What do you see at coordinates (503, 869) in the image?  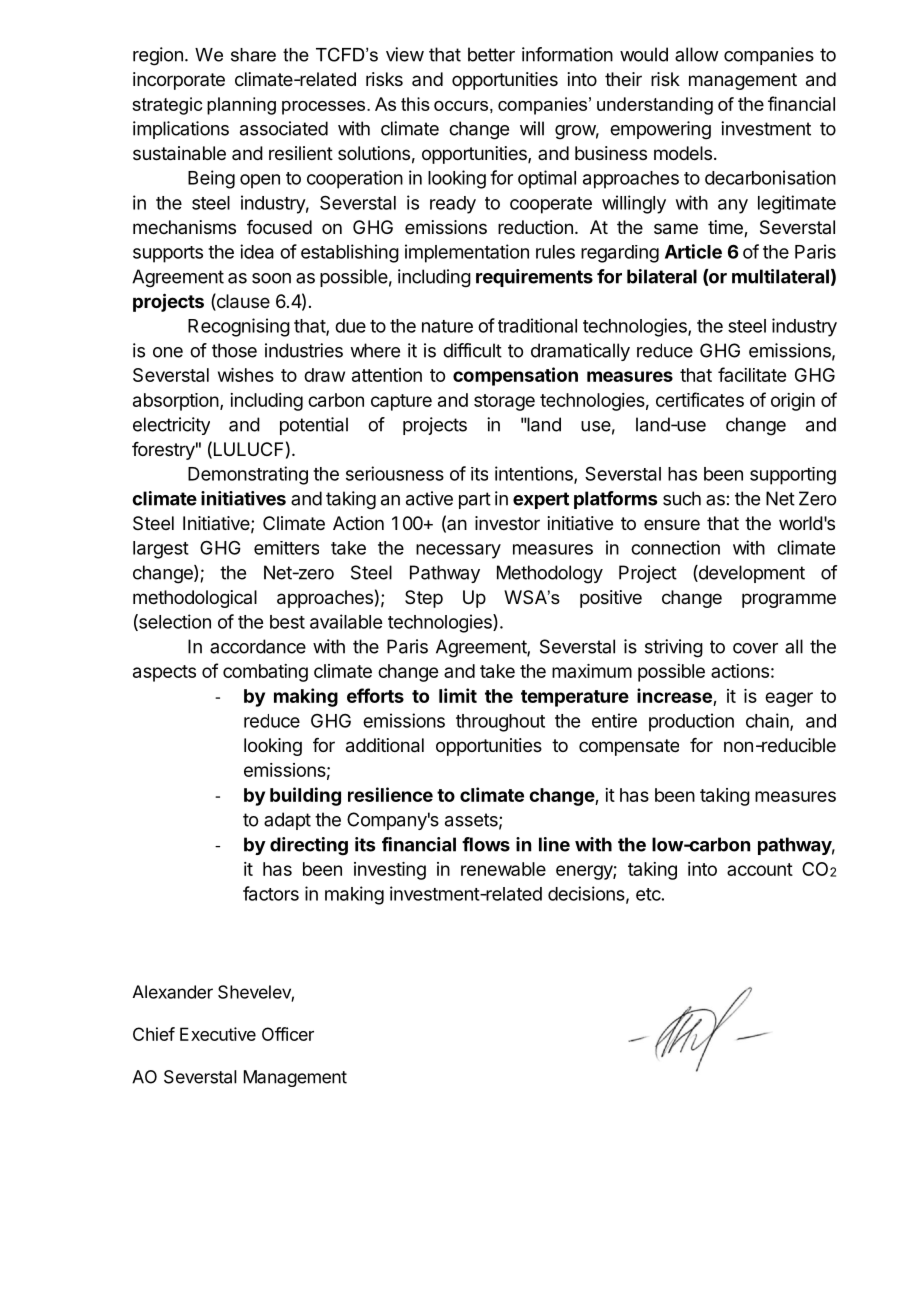 I see `renewable` at bounding box center [503, 869].
